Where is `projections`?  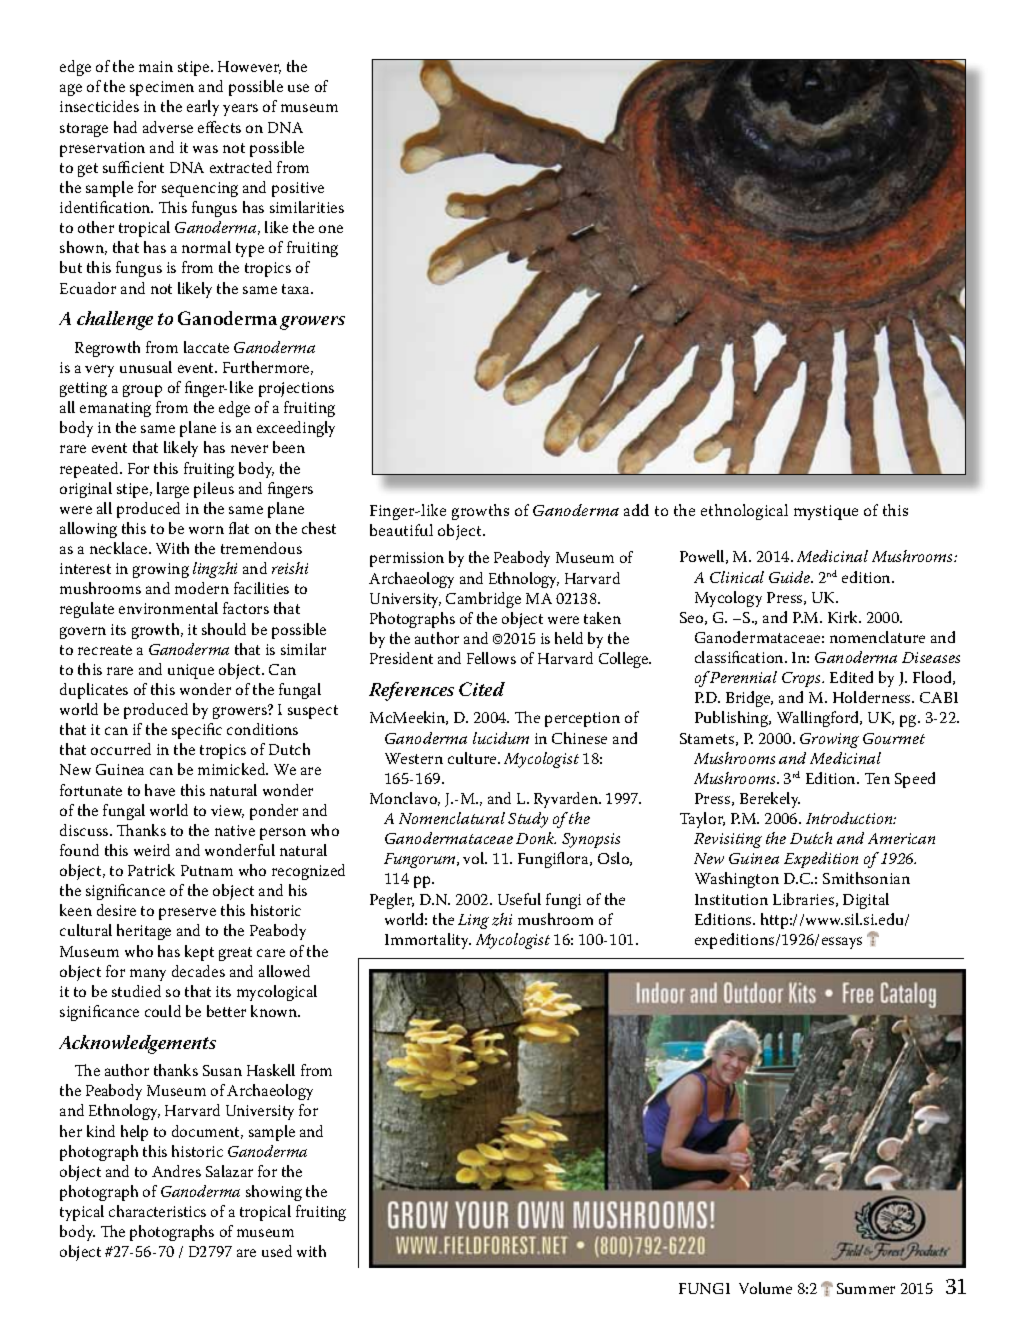 projections is located at coordinates (296, 389).
